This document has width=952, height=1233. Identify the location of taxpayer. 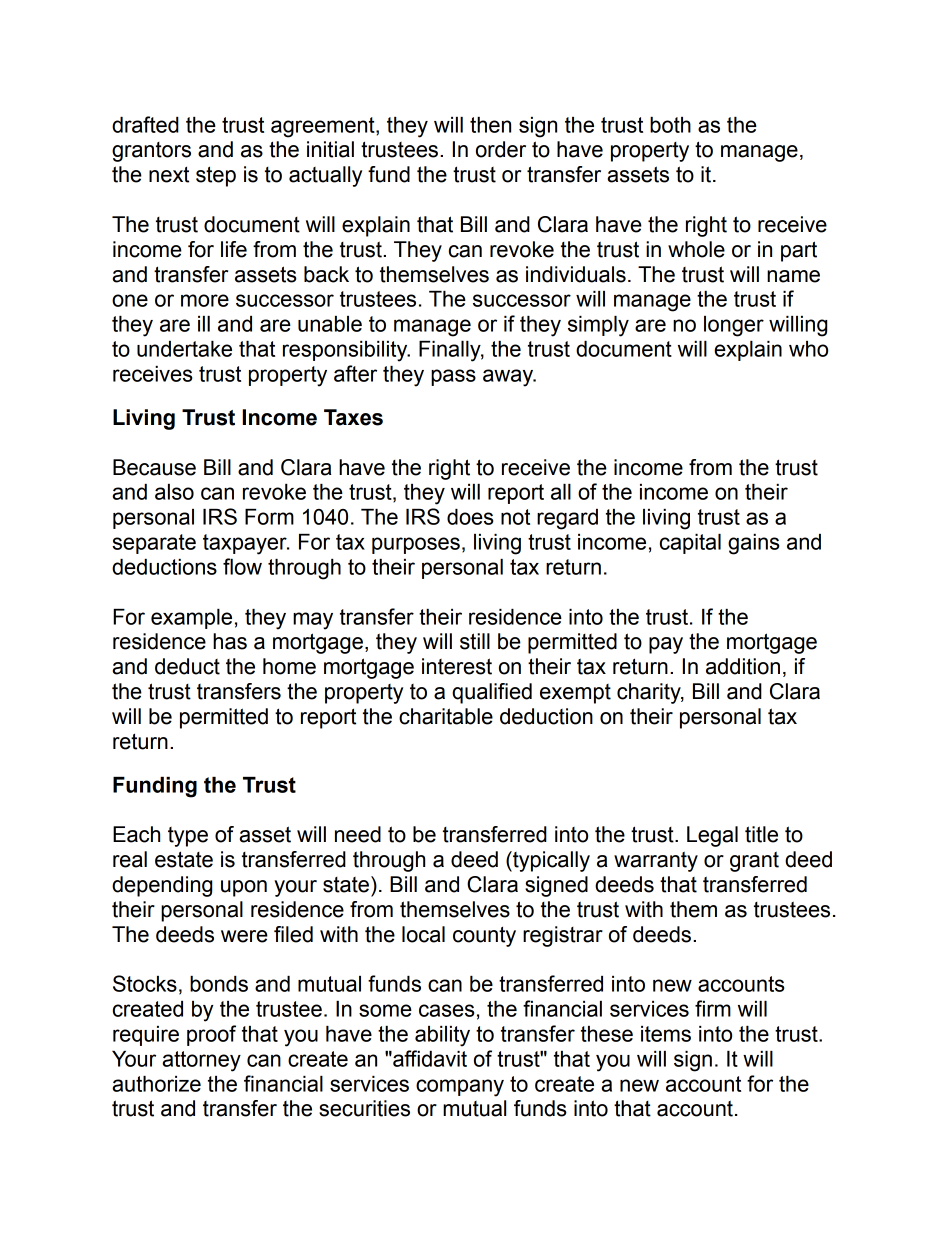
(246, 544).
